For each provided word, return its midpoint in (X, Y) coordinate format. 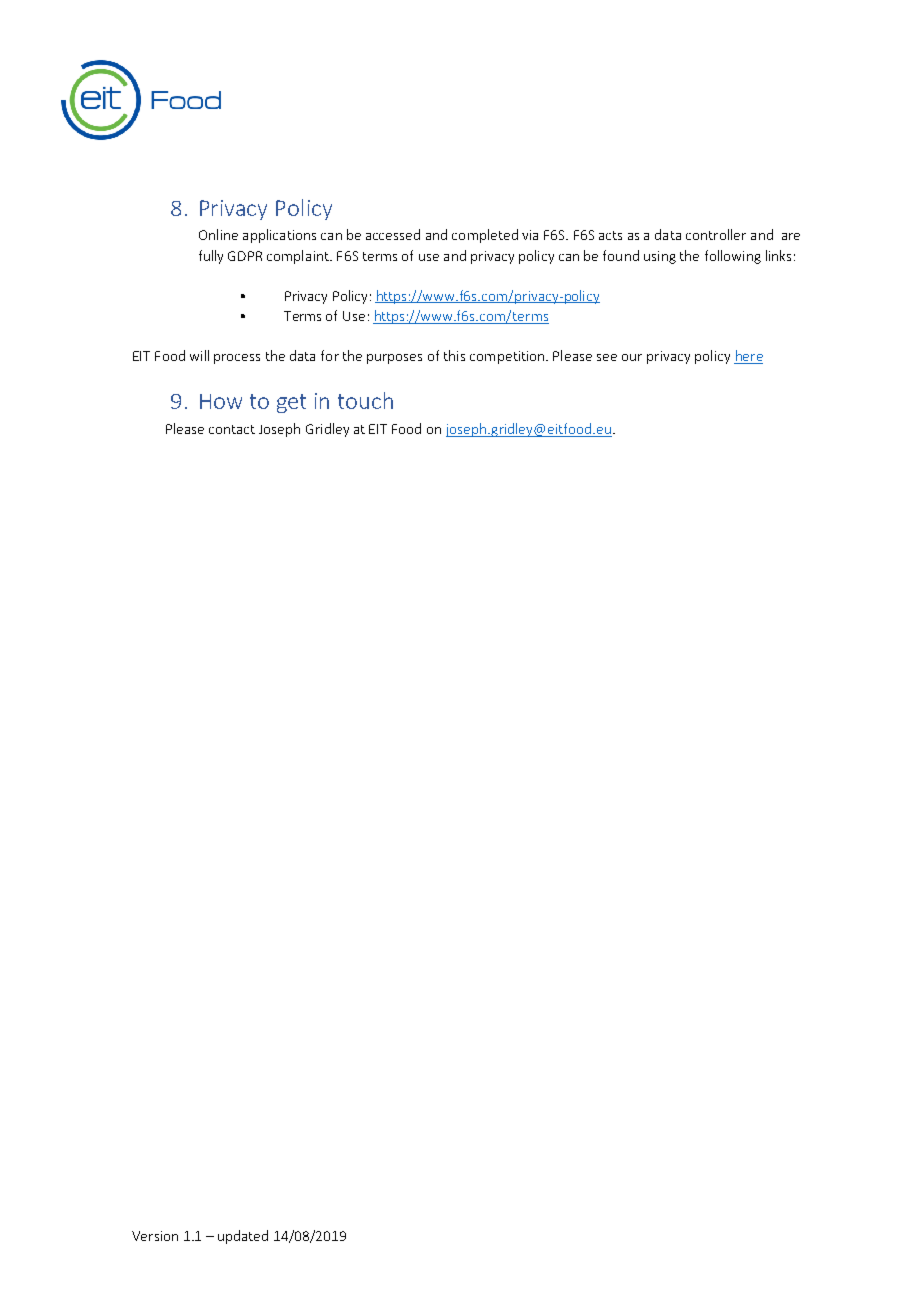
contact (232, 429)
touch (365, 400)
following (733, 257)
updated (243, 1237)
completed (485, 236)
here (749, 355)
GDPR (245, 256)
